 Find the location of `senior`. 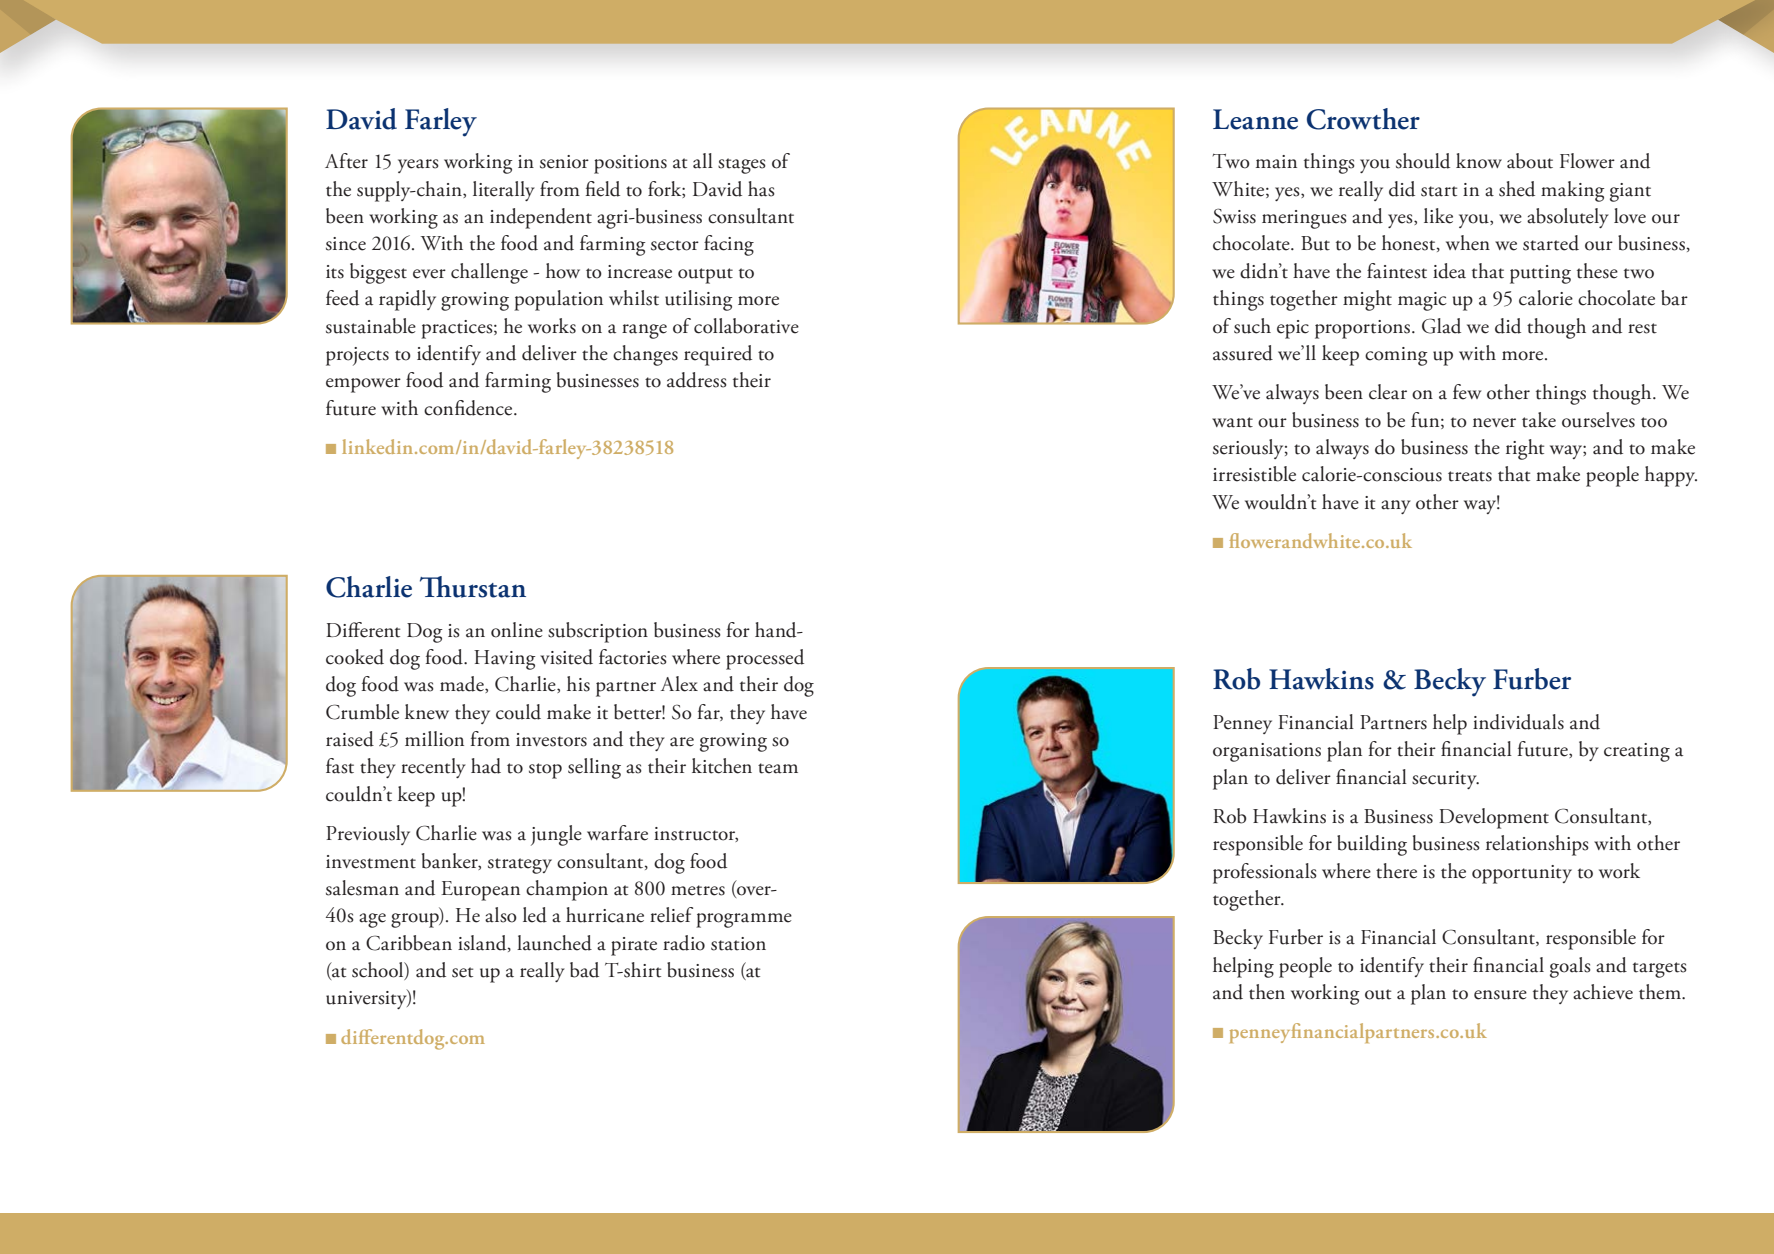

senior is located at coordinates (564, 162).
